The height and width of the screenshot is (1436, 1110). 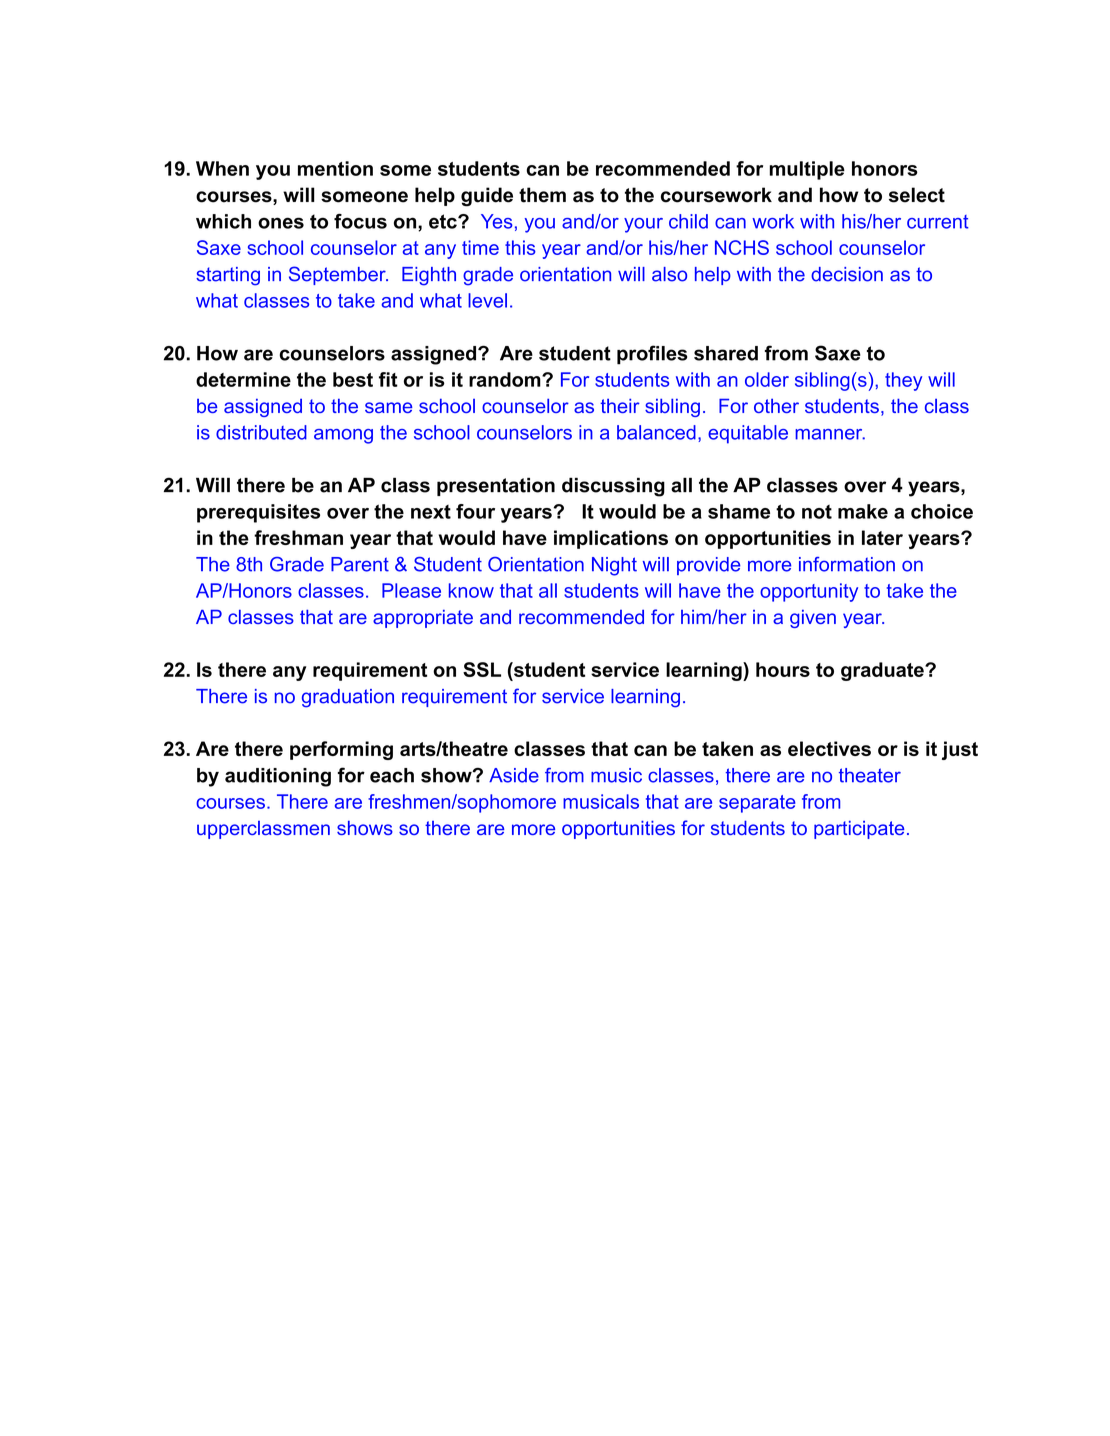 What do you see at coordinates (278, 777) in the screenshot?
I see `auditioning` at bounding box center [278, 777].
